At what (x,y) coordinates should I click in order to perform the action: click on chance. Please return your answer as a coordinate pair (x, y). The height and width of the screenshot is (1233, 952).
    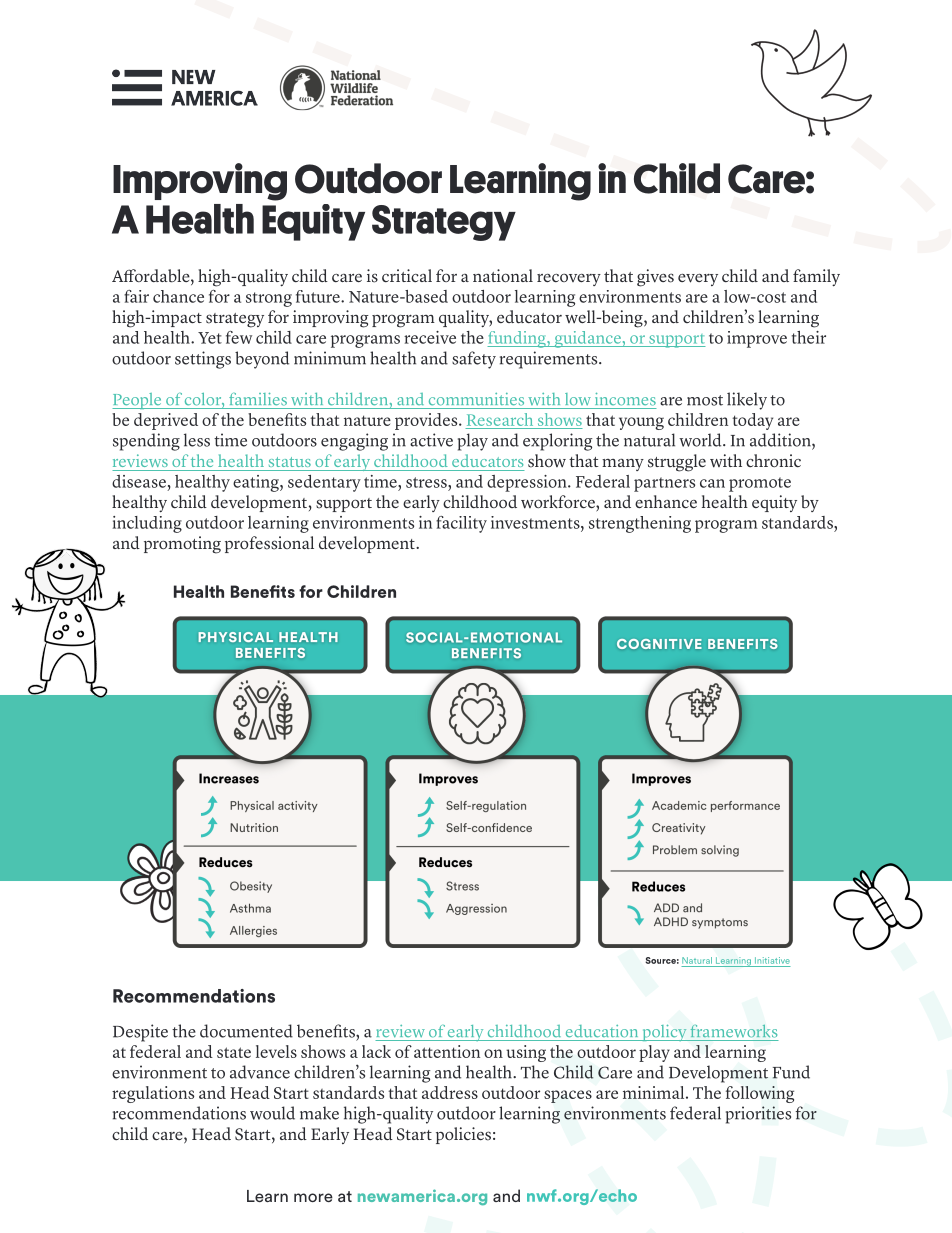
    Looking at the image, I should click on (178, 296).
